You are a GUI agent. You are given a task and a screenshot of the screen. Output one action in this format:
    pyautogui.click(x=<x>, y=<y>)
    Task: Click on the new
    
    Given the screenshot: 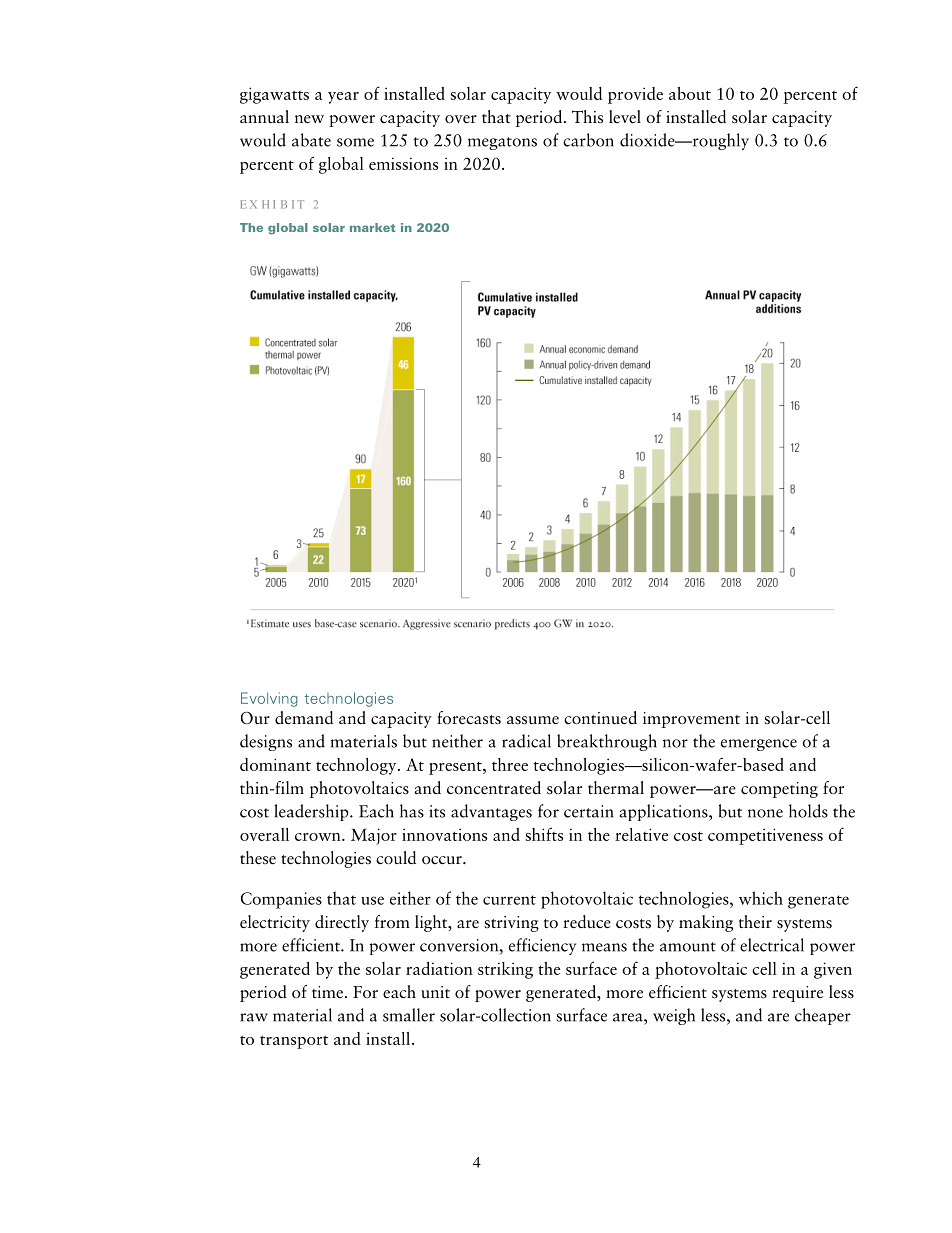 What is the action you would take?
    pyautogui.click(x=309, y=119)
